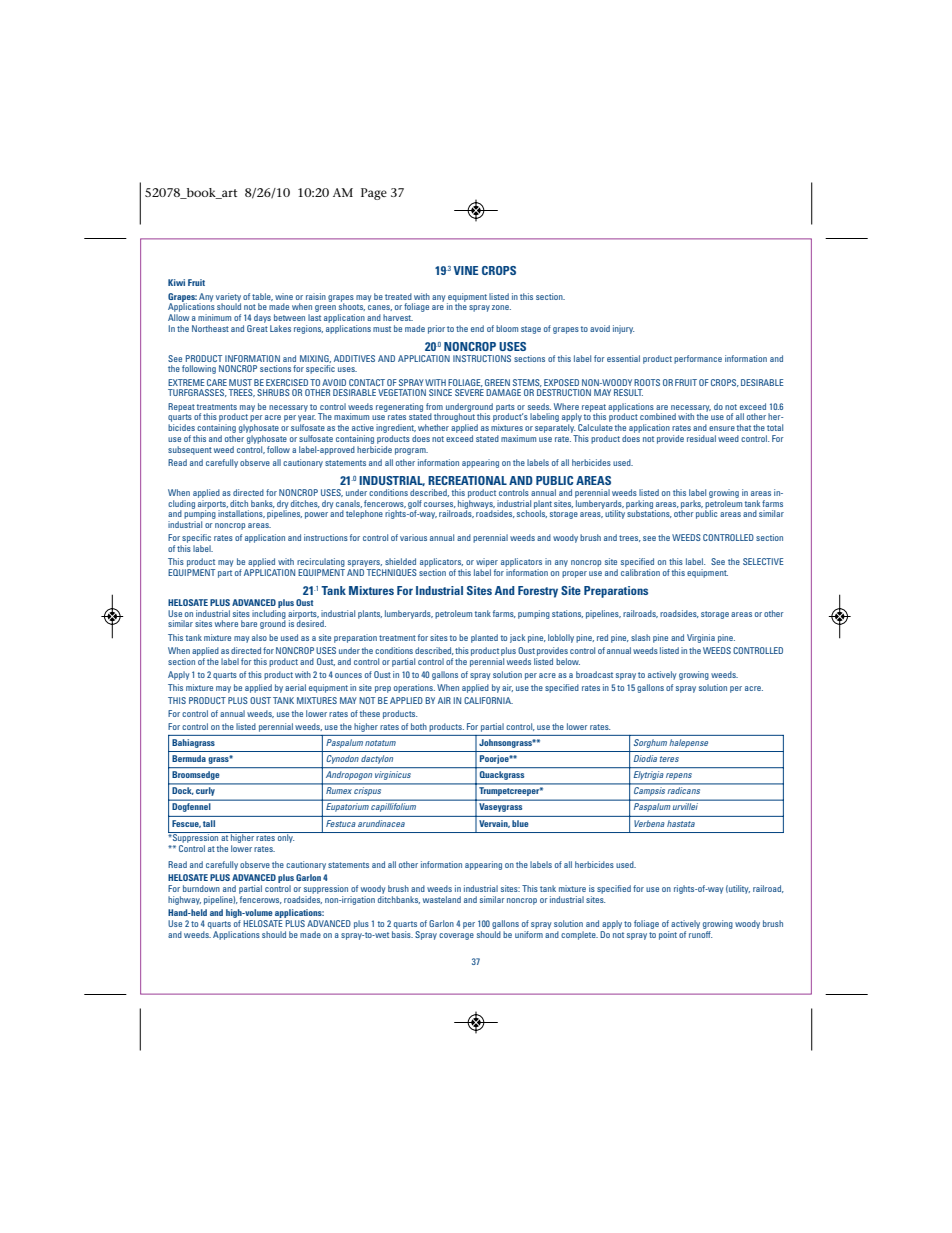  I want to click on Kiwi, so click(176, 282).
